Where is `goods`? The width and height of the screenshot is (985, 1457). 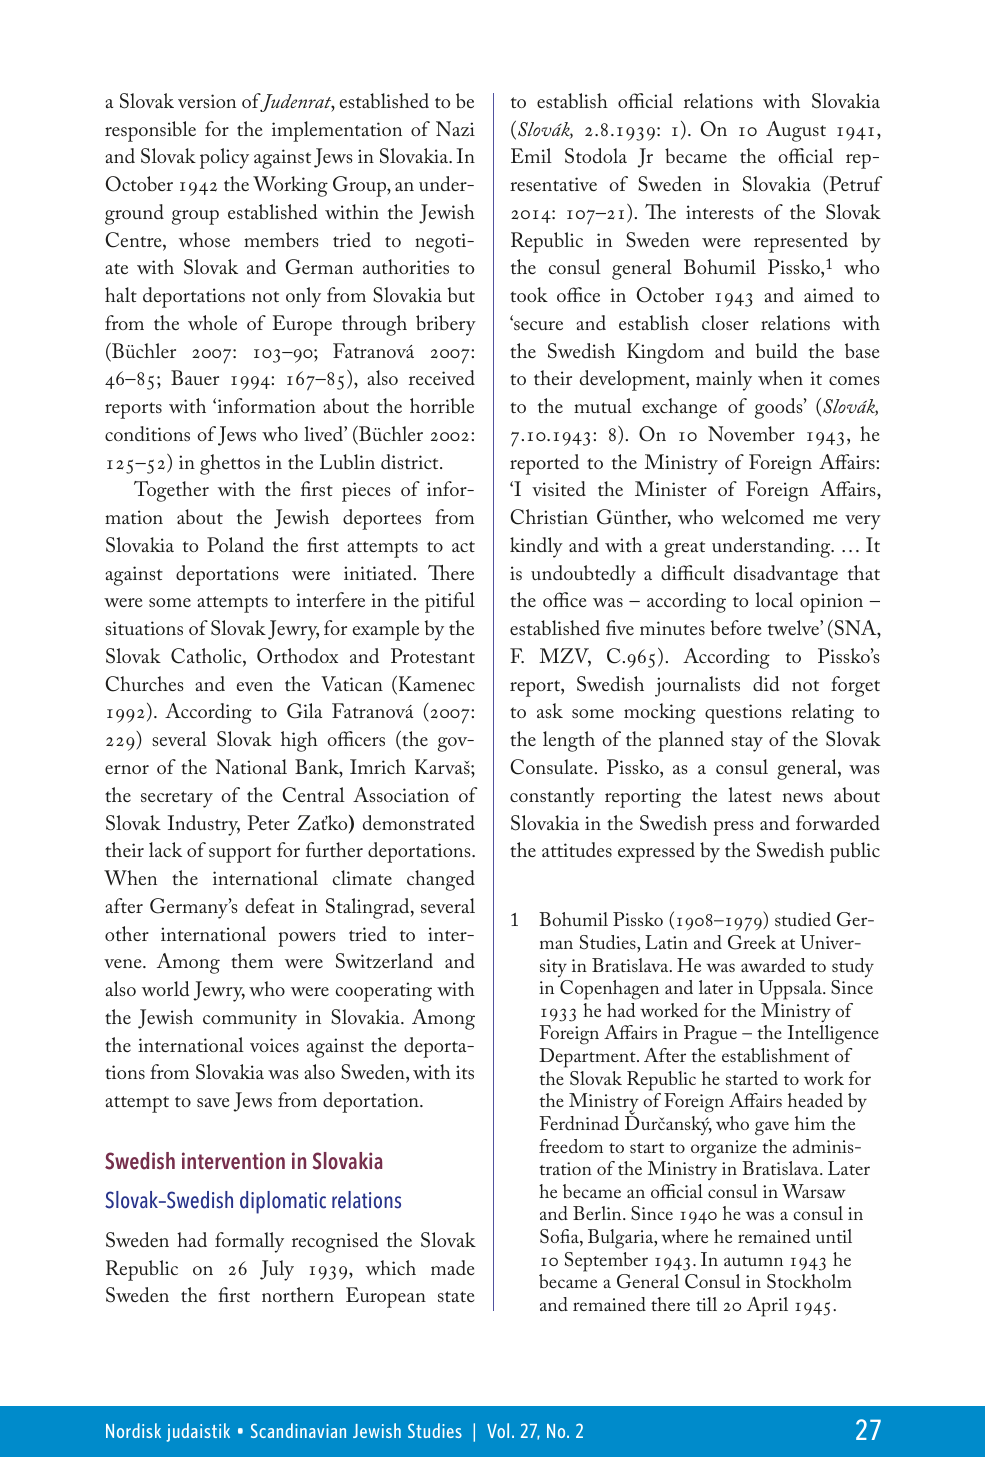
goods is located at coordinates (780, 408).
